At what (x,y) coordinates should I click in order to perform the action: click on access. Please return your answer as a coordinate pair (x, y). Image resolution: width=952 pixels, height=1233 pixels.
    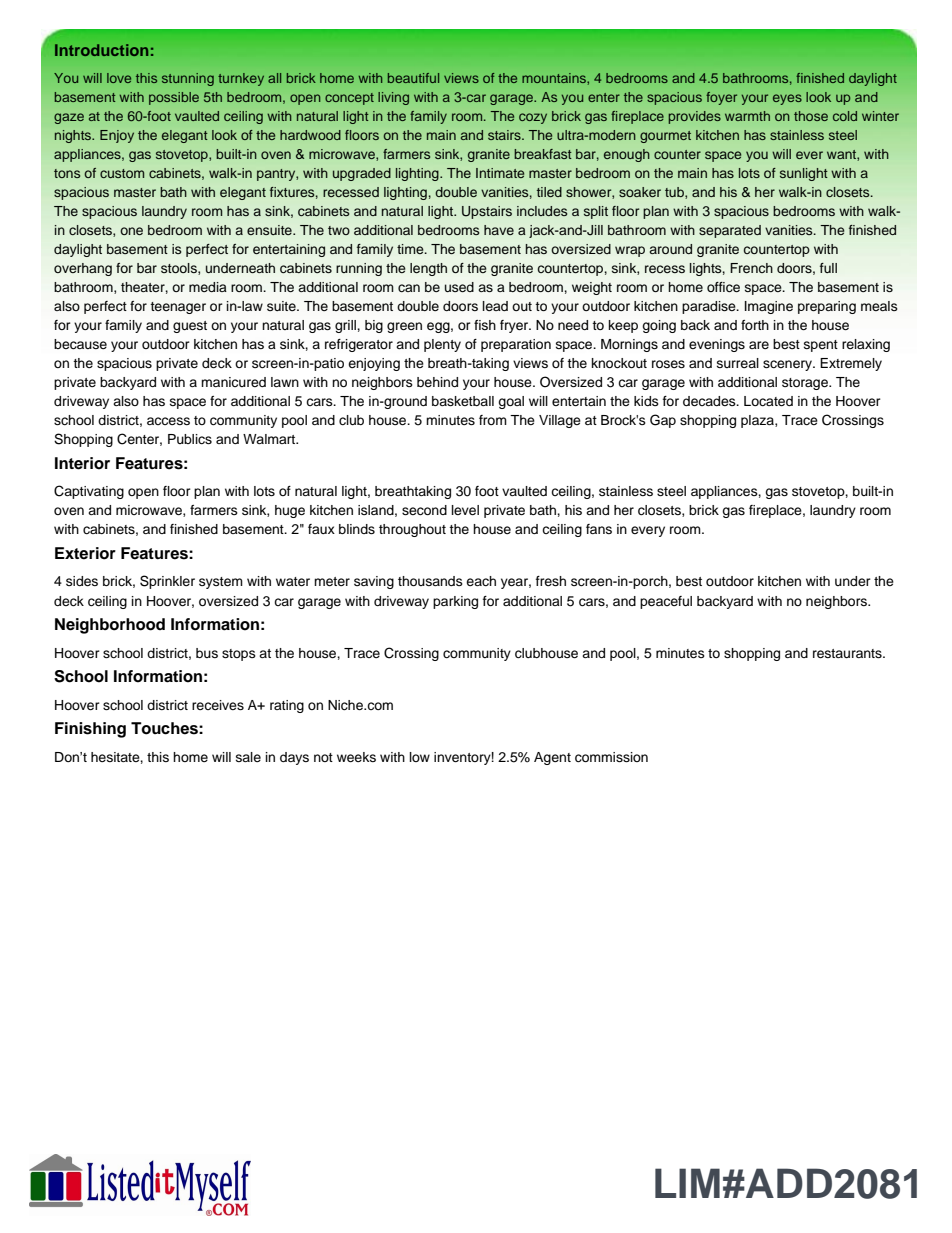
    Looking at the image, I should click on (168, 421).
